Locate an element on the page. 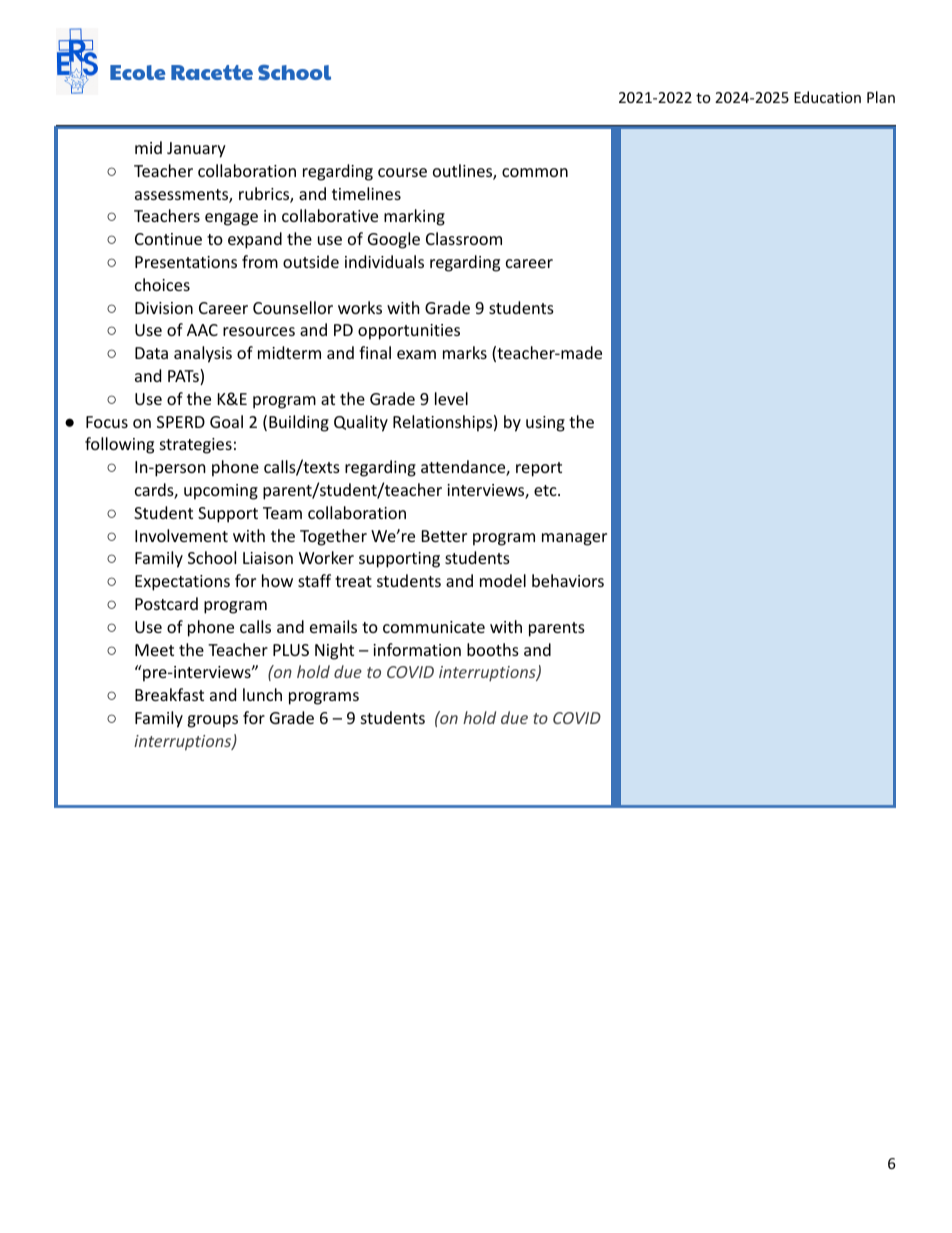 This image has width=952, height=1233. common is located at coordinates (535, 172).
